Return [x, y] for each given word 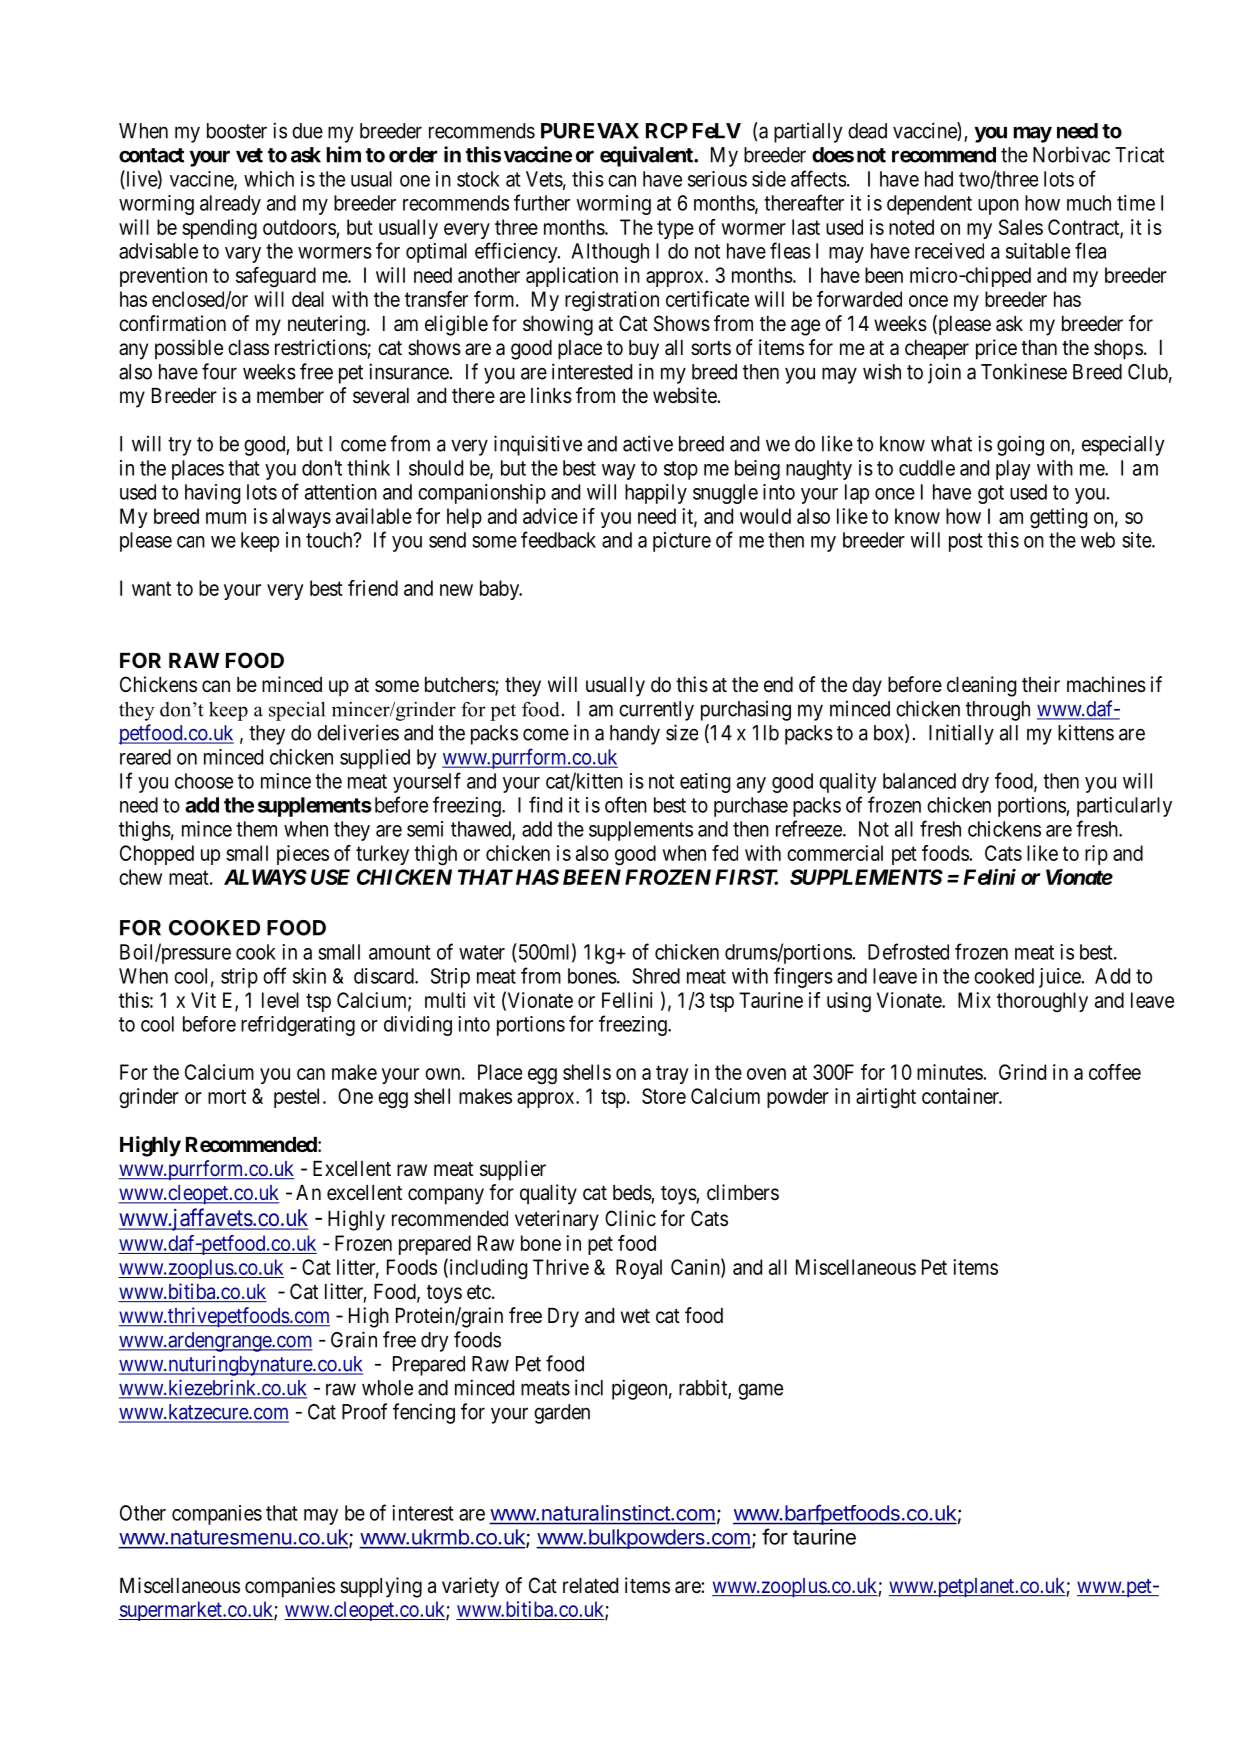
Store [664, 1096]
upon [998, 207]
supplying [381, 1587]
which [269, 179]
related [590, 1586]
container [961, 1096]
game [760, 1391]
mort [227, 1096]
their [1041, 684]
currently [656, 711]
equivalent [647, 156]
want [151, 588]
